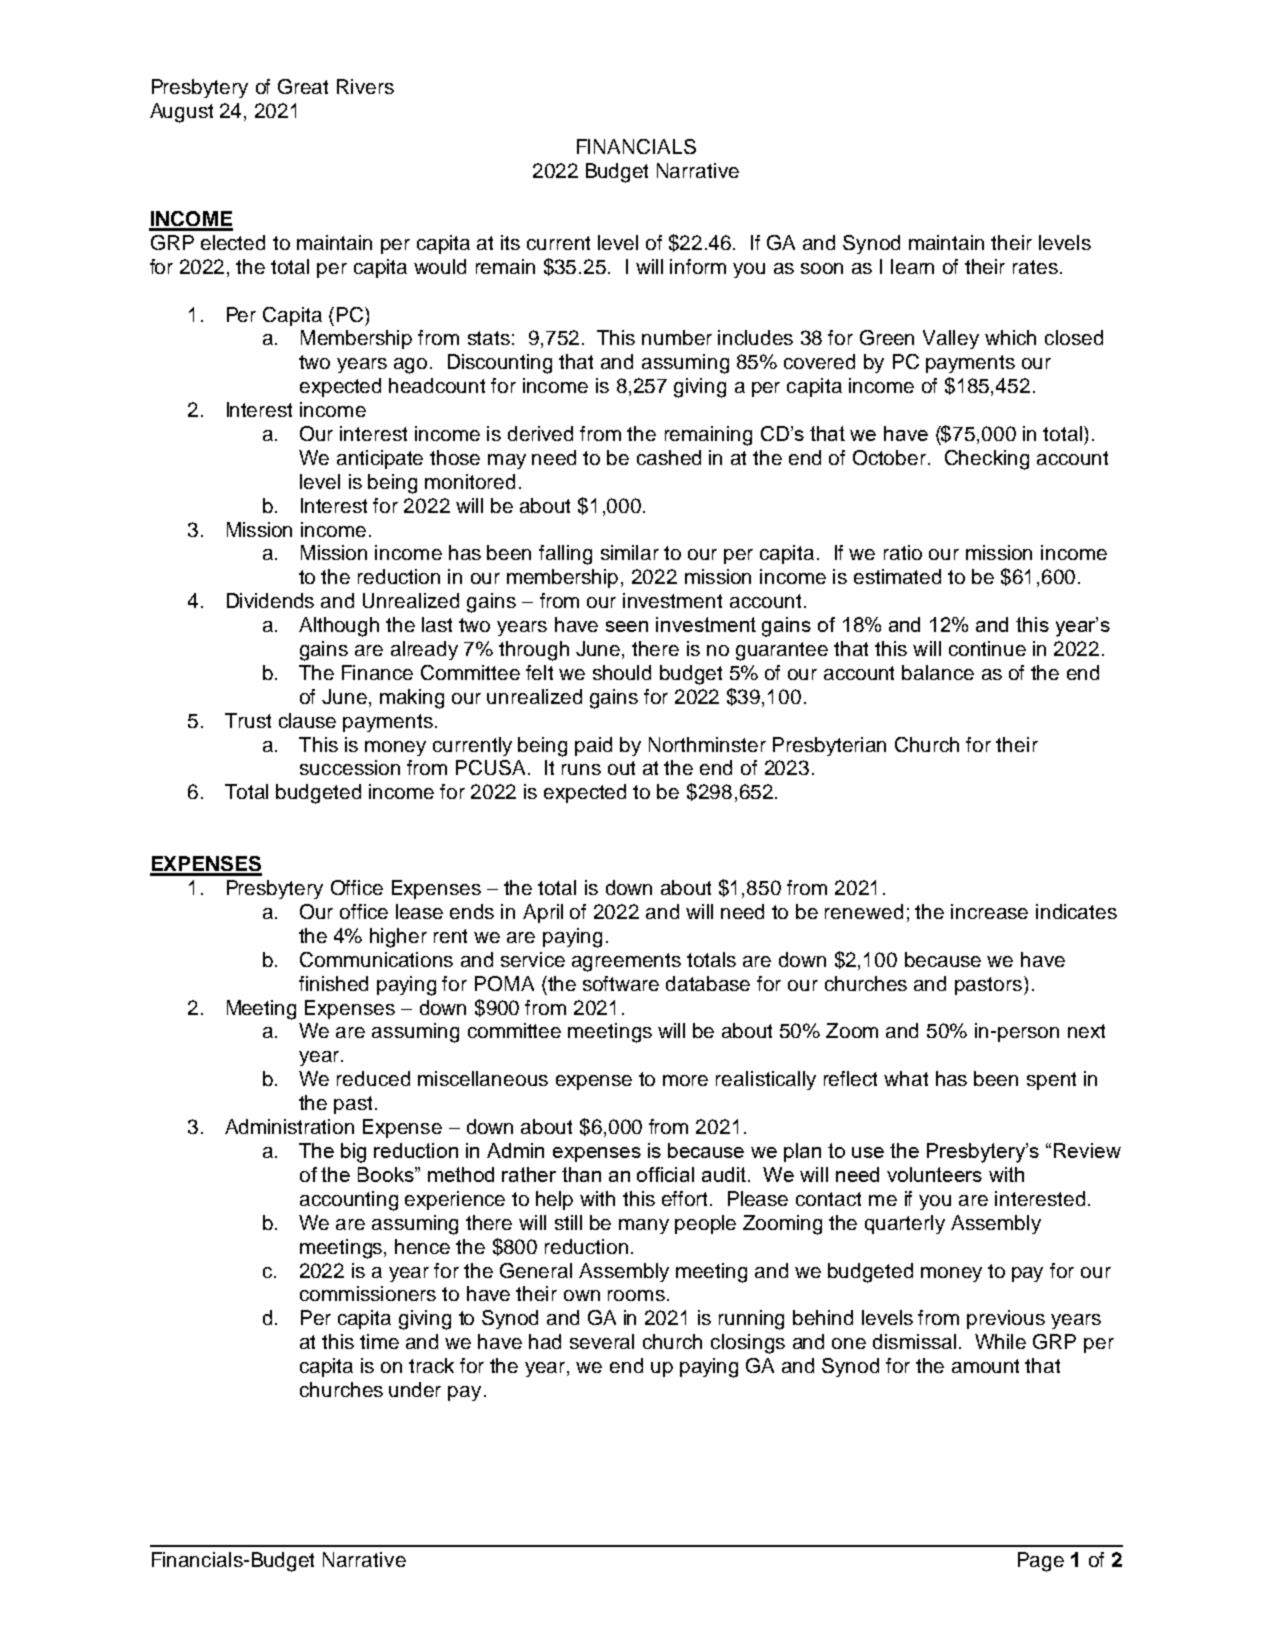 This screenshot has height=1646, width=1272. I want to click on seen, so click(627, 626).
